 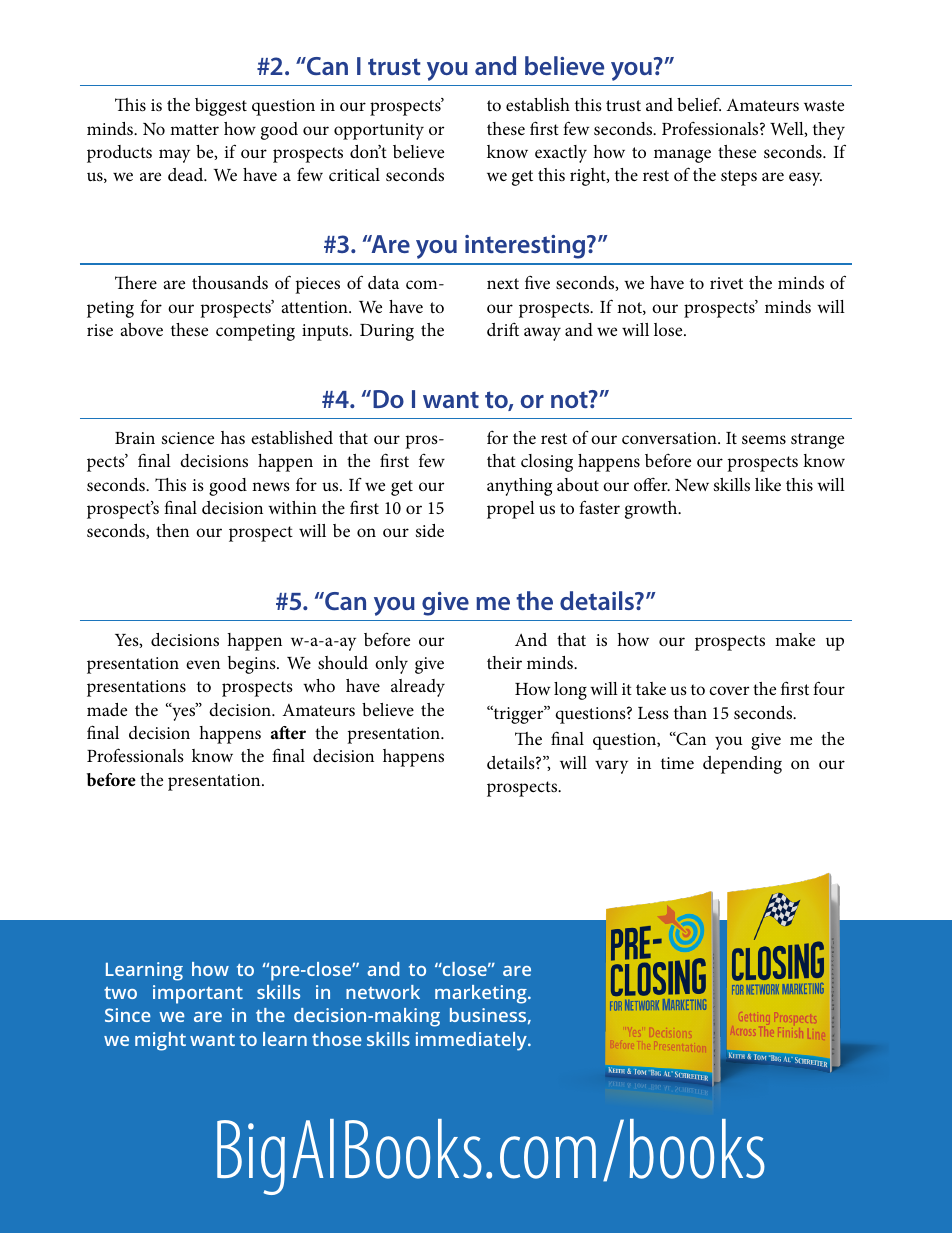 What do you see at coordinates (764, 440) in the document?
I see `seems` at bounding box center [764, 440].
